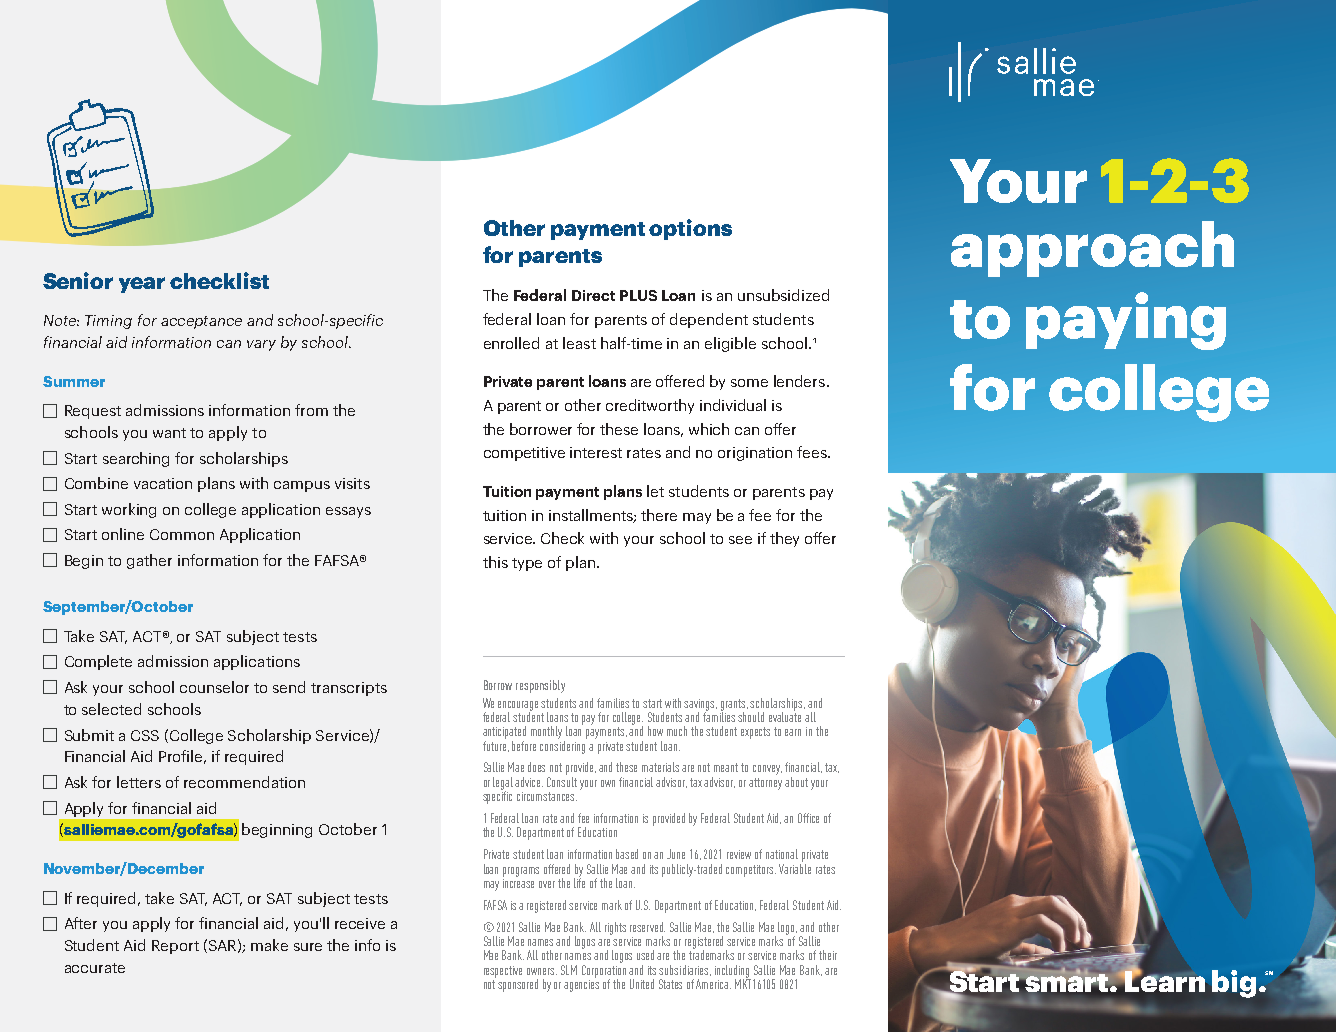 This image has width=1336, height=1032. I want to click on Report, so click(175, 947).
